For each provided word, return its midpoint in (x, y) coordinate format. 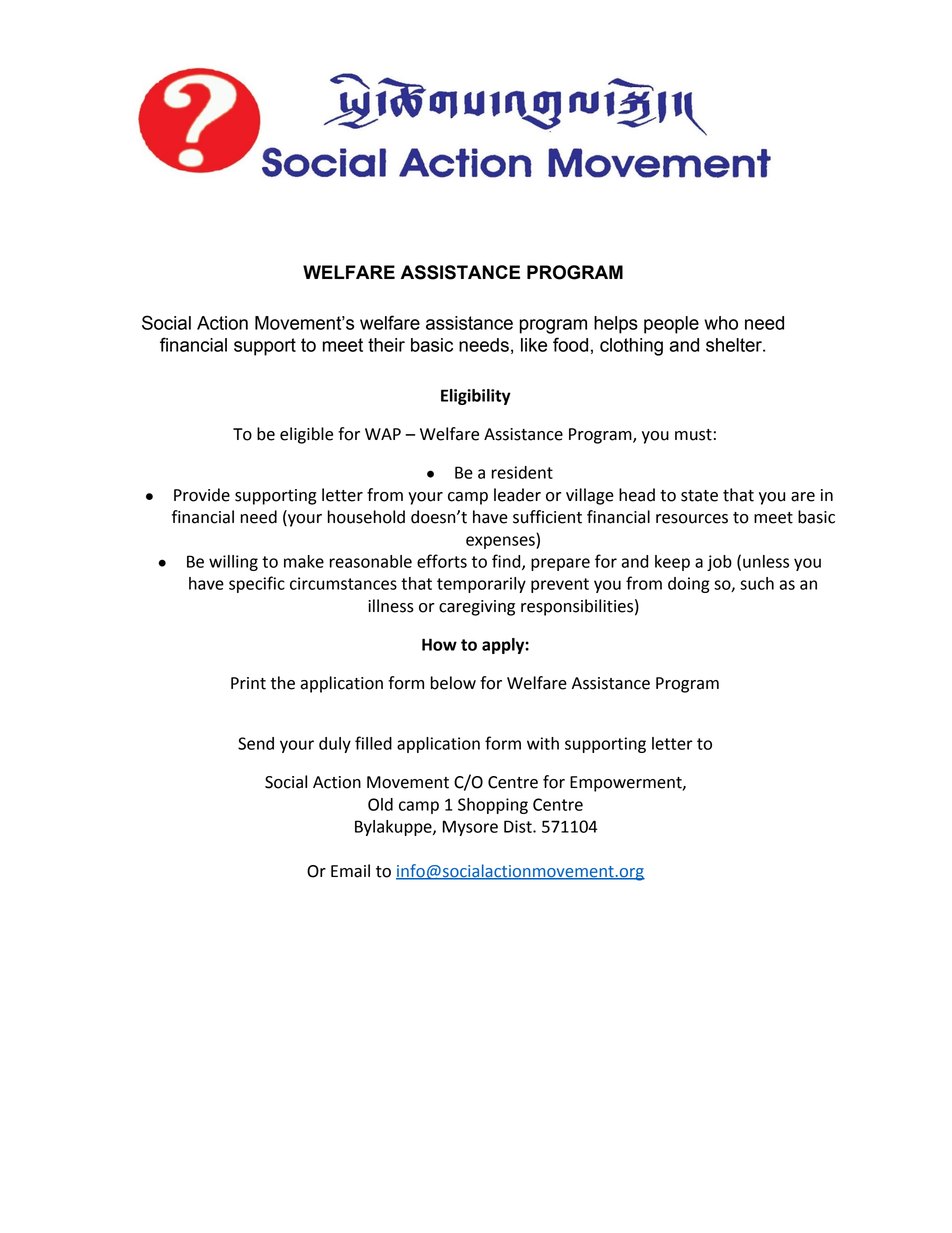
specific (257, 584)
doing (689, 585)
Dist (519, 826)
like (534, 345)
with (543, 743)
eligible (306, 435)
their (386, 345)
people (671, 325)
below (453, 683)
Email (350, 871)
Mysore (470, 828)
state (699, 496)
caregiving (477, 608)
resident (522, 472)
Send (256, 743)
